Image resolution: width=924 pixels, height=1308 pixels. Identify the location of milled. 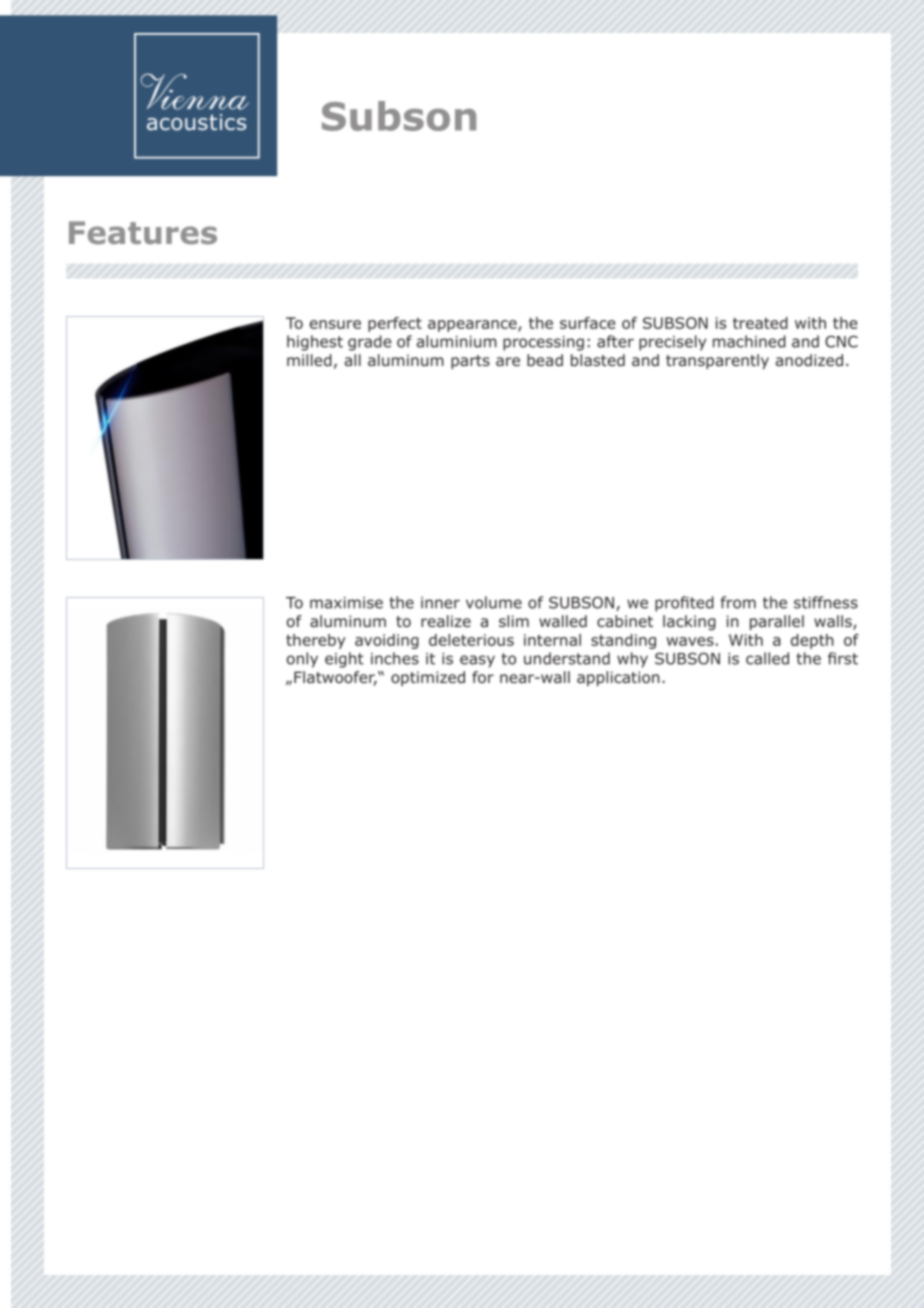
(309, 360).
